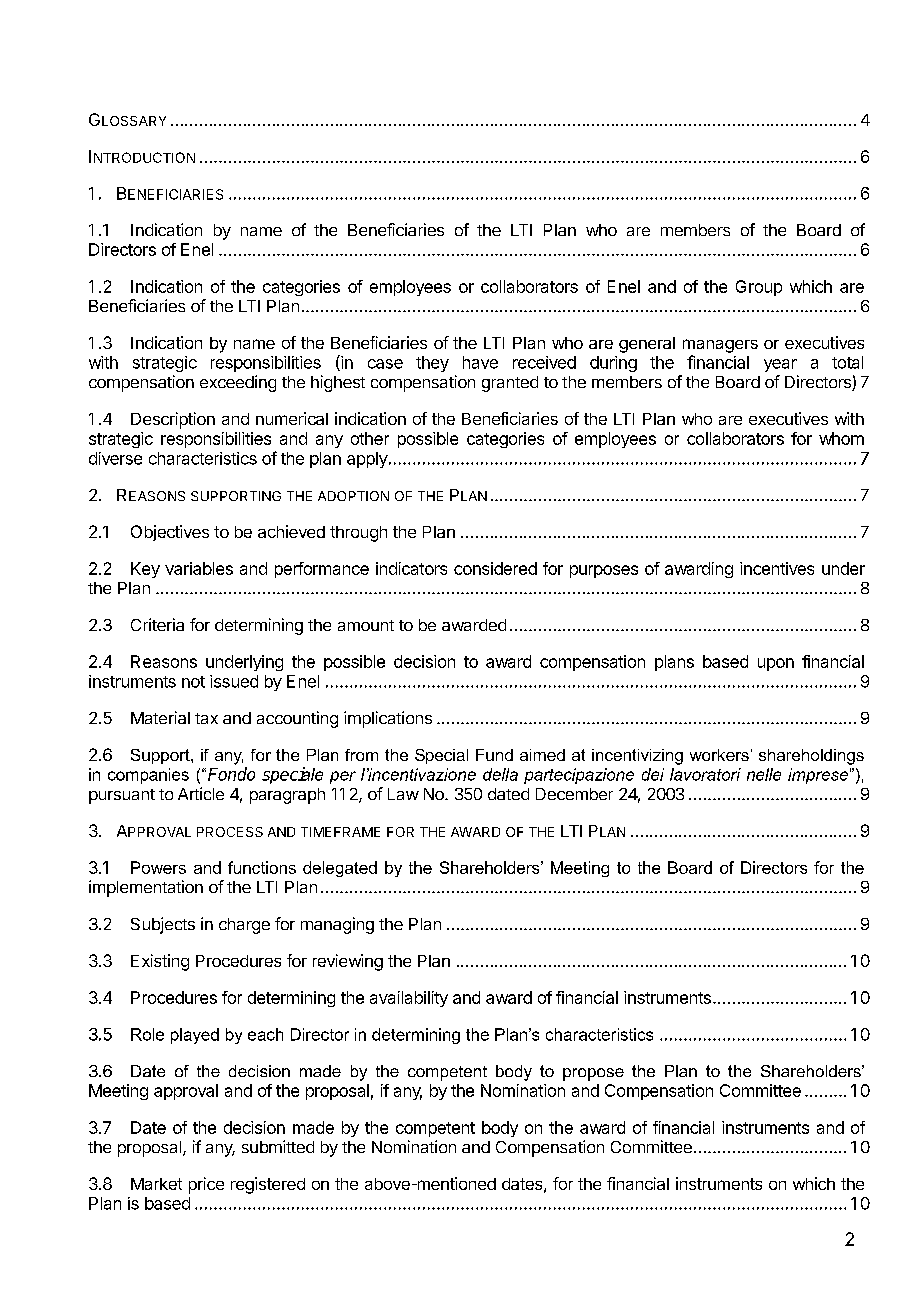 This screenshot has width=924, height=1308. I want to click on registered, so click(268, 1185).
